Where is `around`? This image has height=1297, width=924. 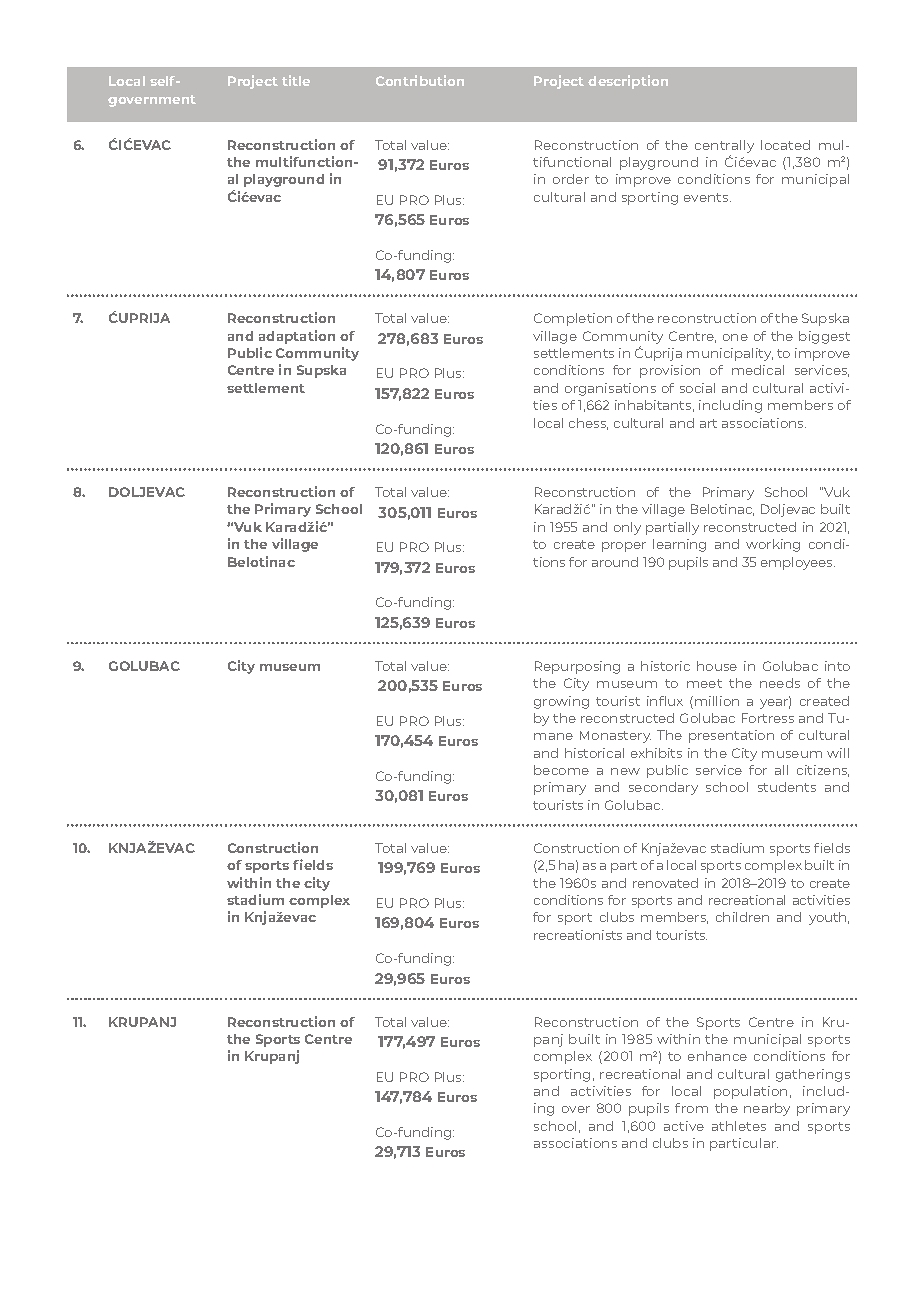
around is located at coordinates (615, 562).
